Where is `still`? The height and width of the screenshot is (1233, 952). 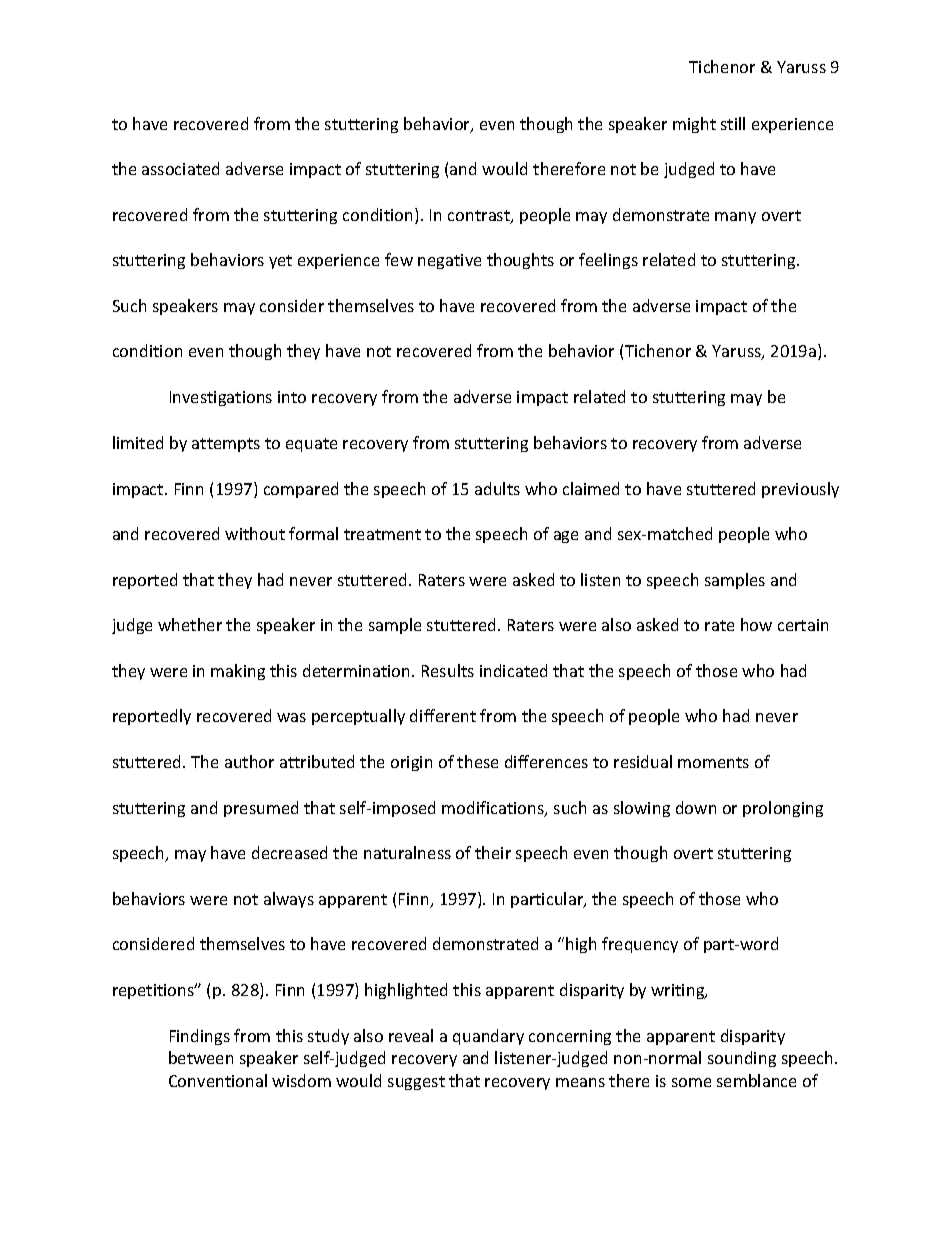 still is located at coordinates (733, 123).
